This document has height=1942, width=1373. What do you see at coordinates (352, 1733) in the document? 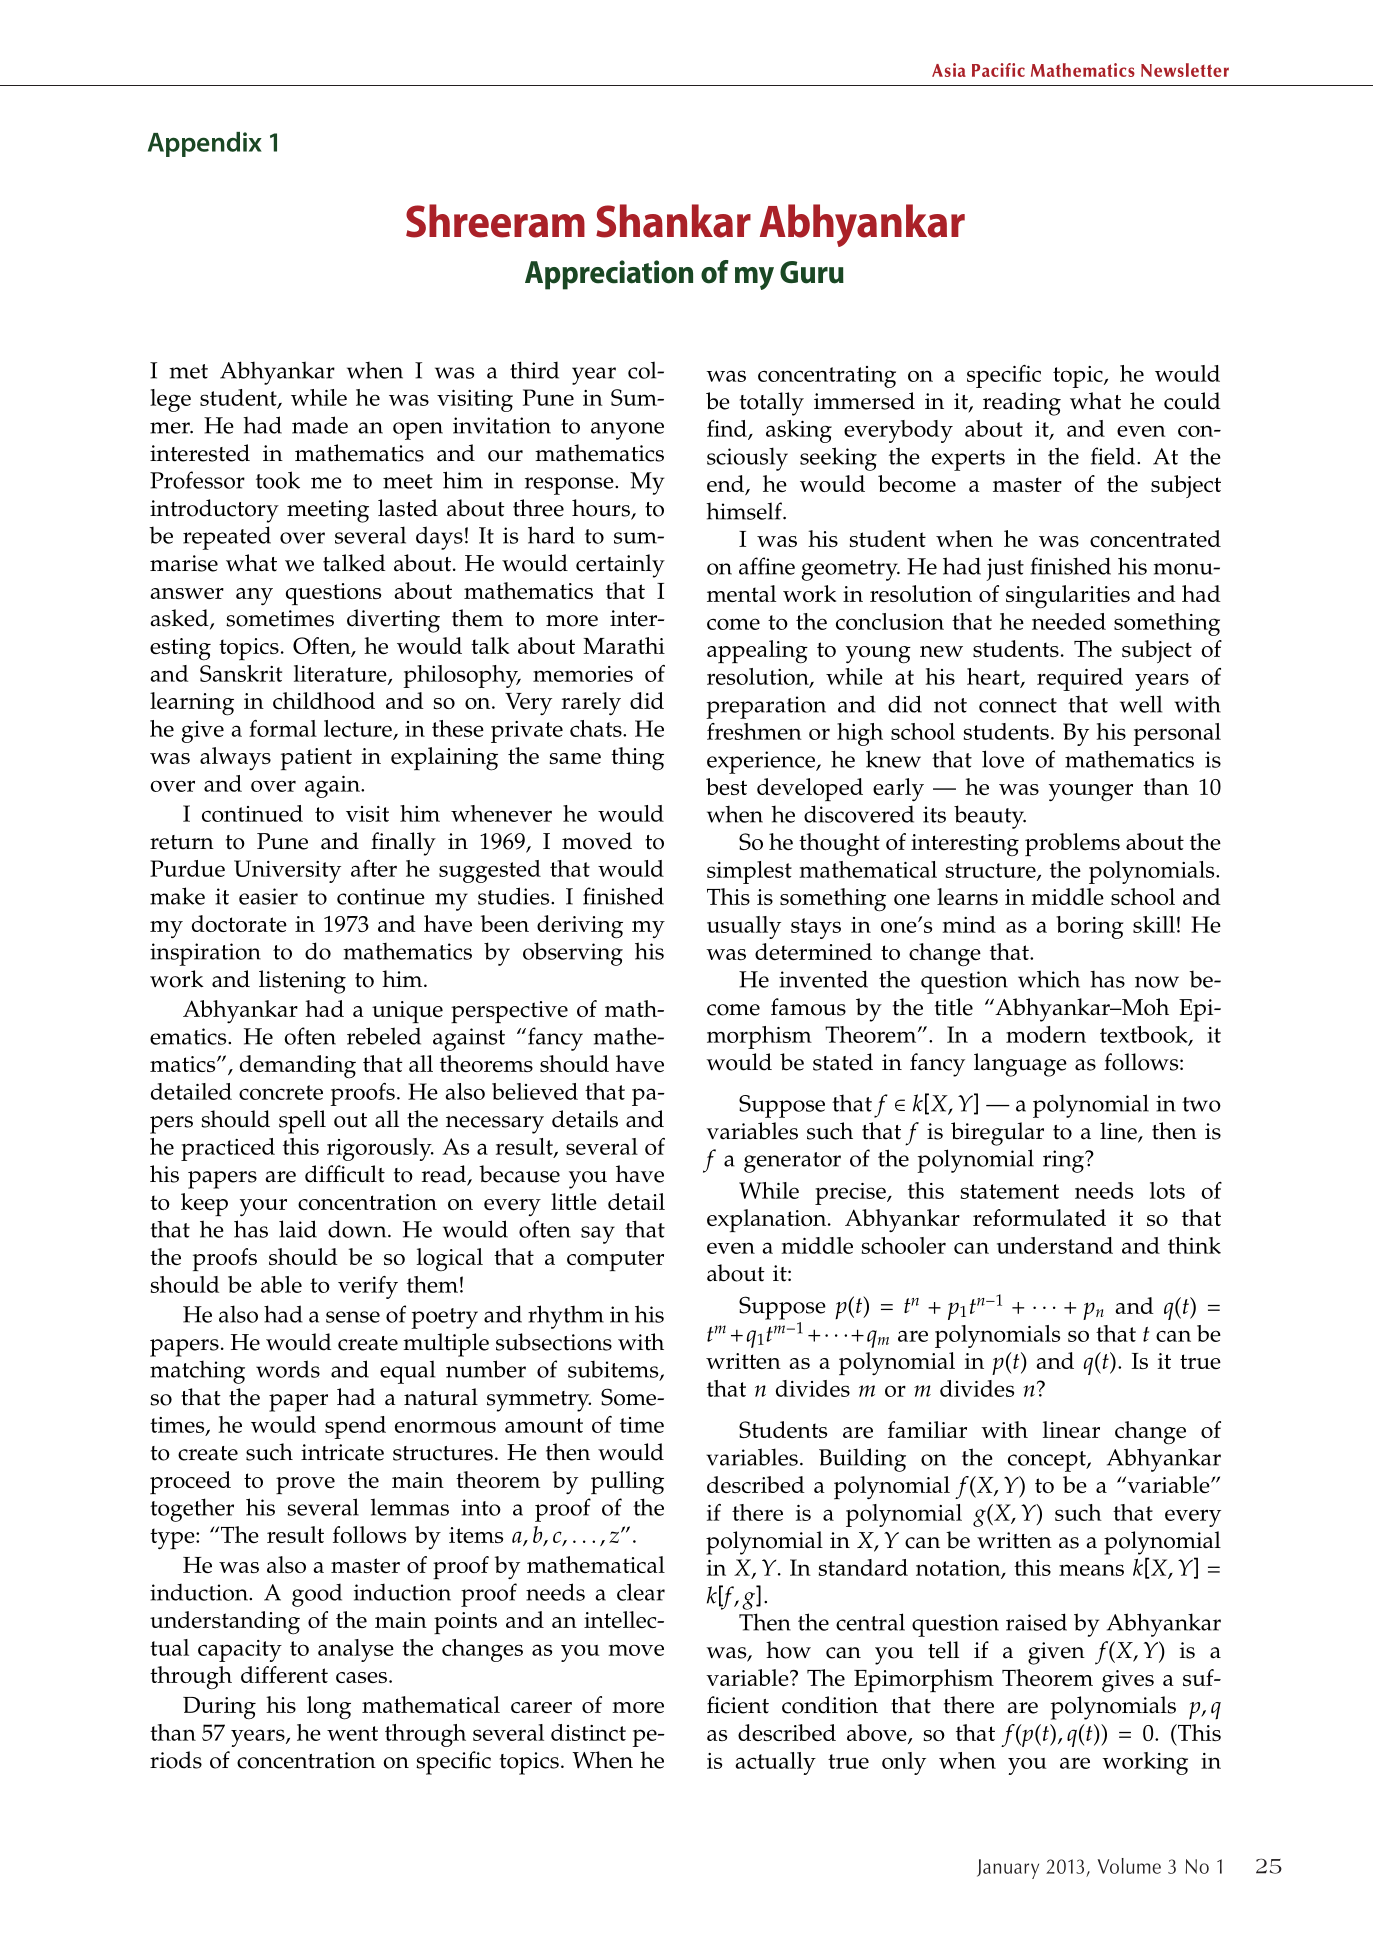
I see `went` at bounding box center [352, 1733].
